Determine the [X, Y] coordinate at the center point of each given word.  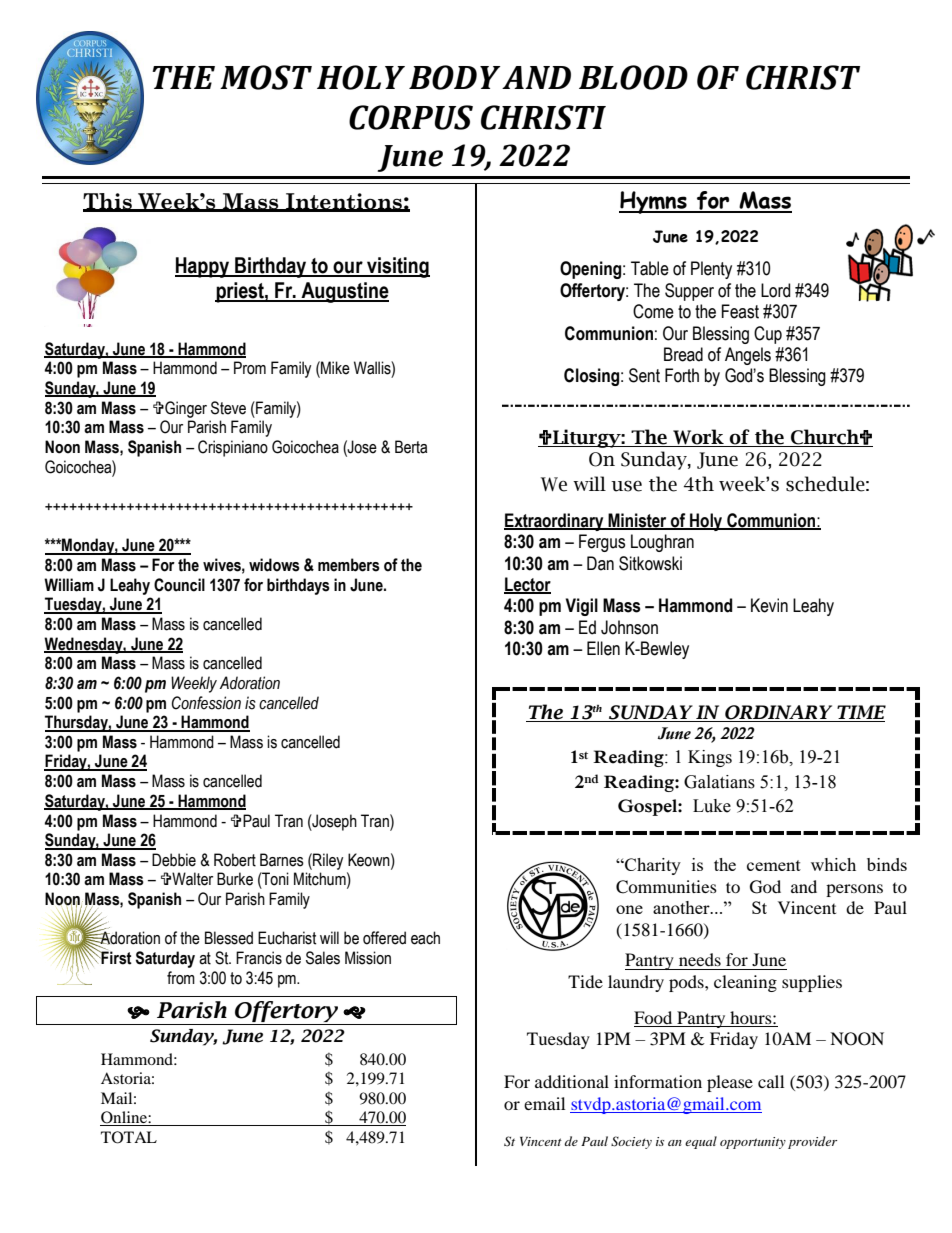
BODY [454, 77]
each [425, 938]
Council [179, 585]
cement [774, 865]
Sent [644, 375]
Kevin [769, 605]
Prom [250, 368]
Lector [527, 585]
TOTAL [129, 1137]
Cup [768, 335]
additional [572, 1081]
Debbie [174, 860]
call [771, 1081]
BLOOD [633, 77]
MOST [266, 77]
